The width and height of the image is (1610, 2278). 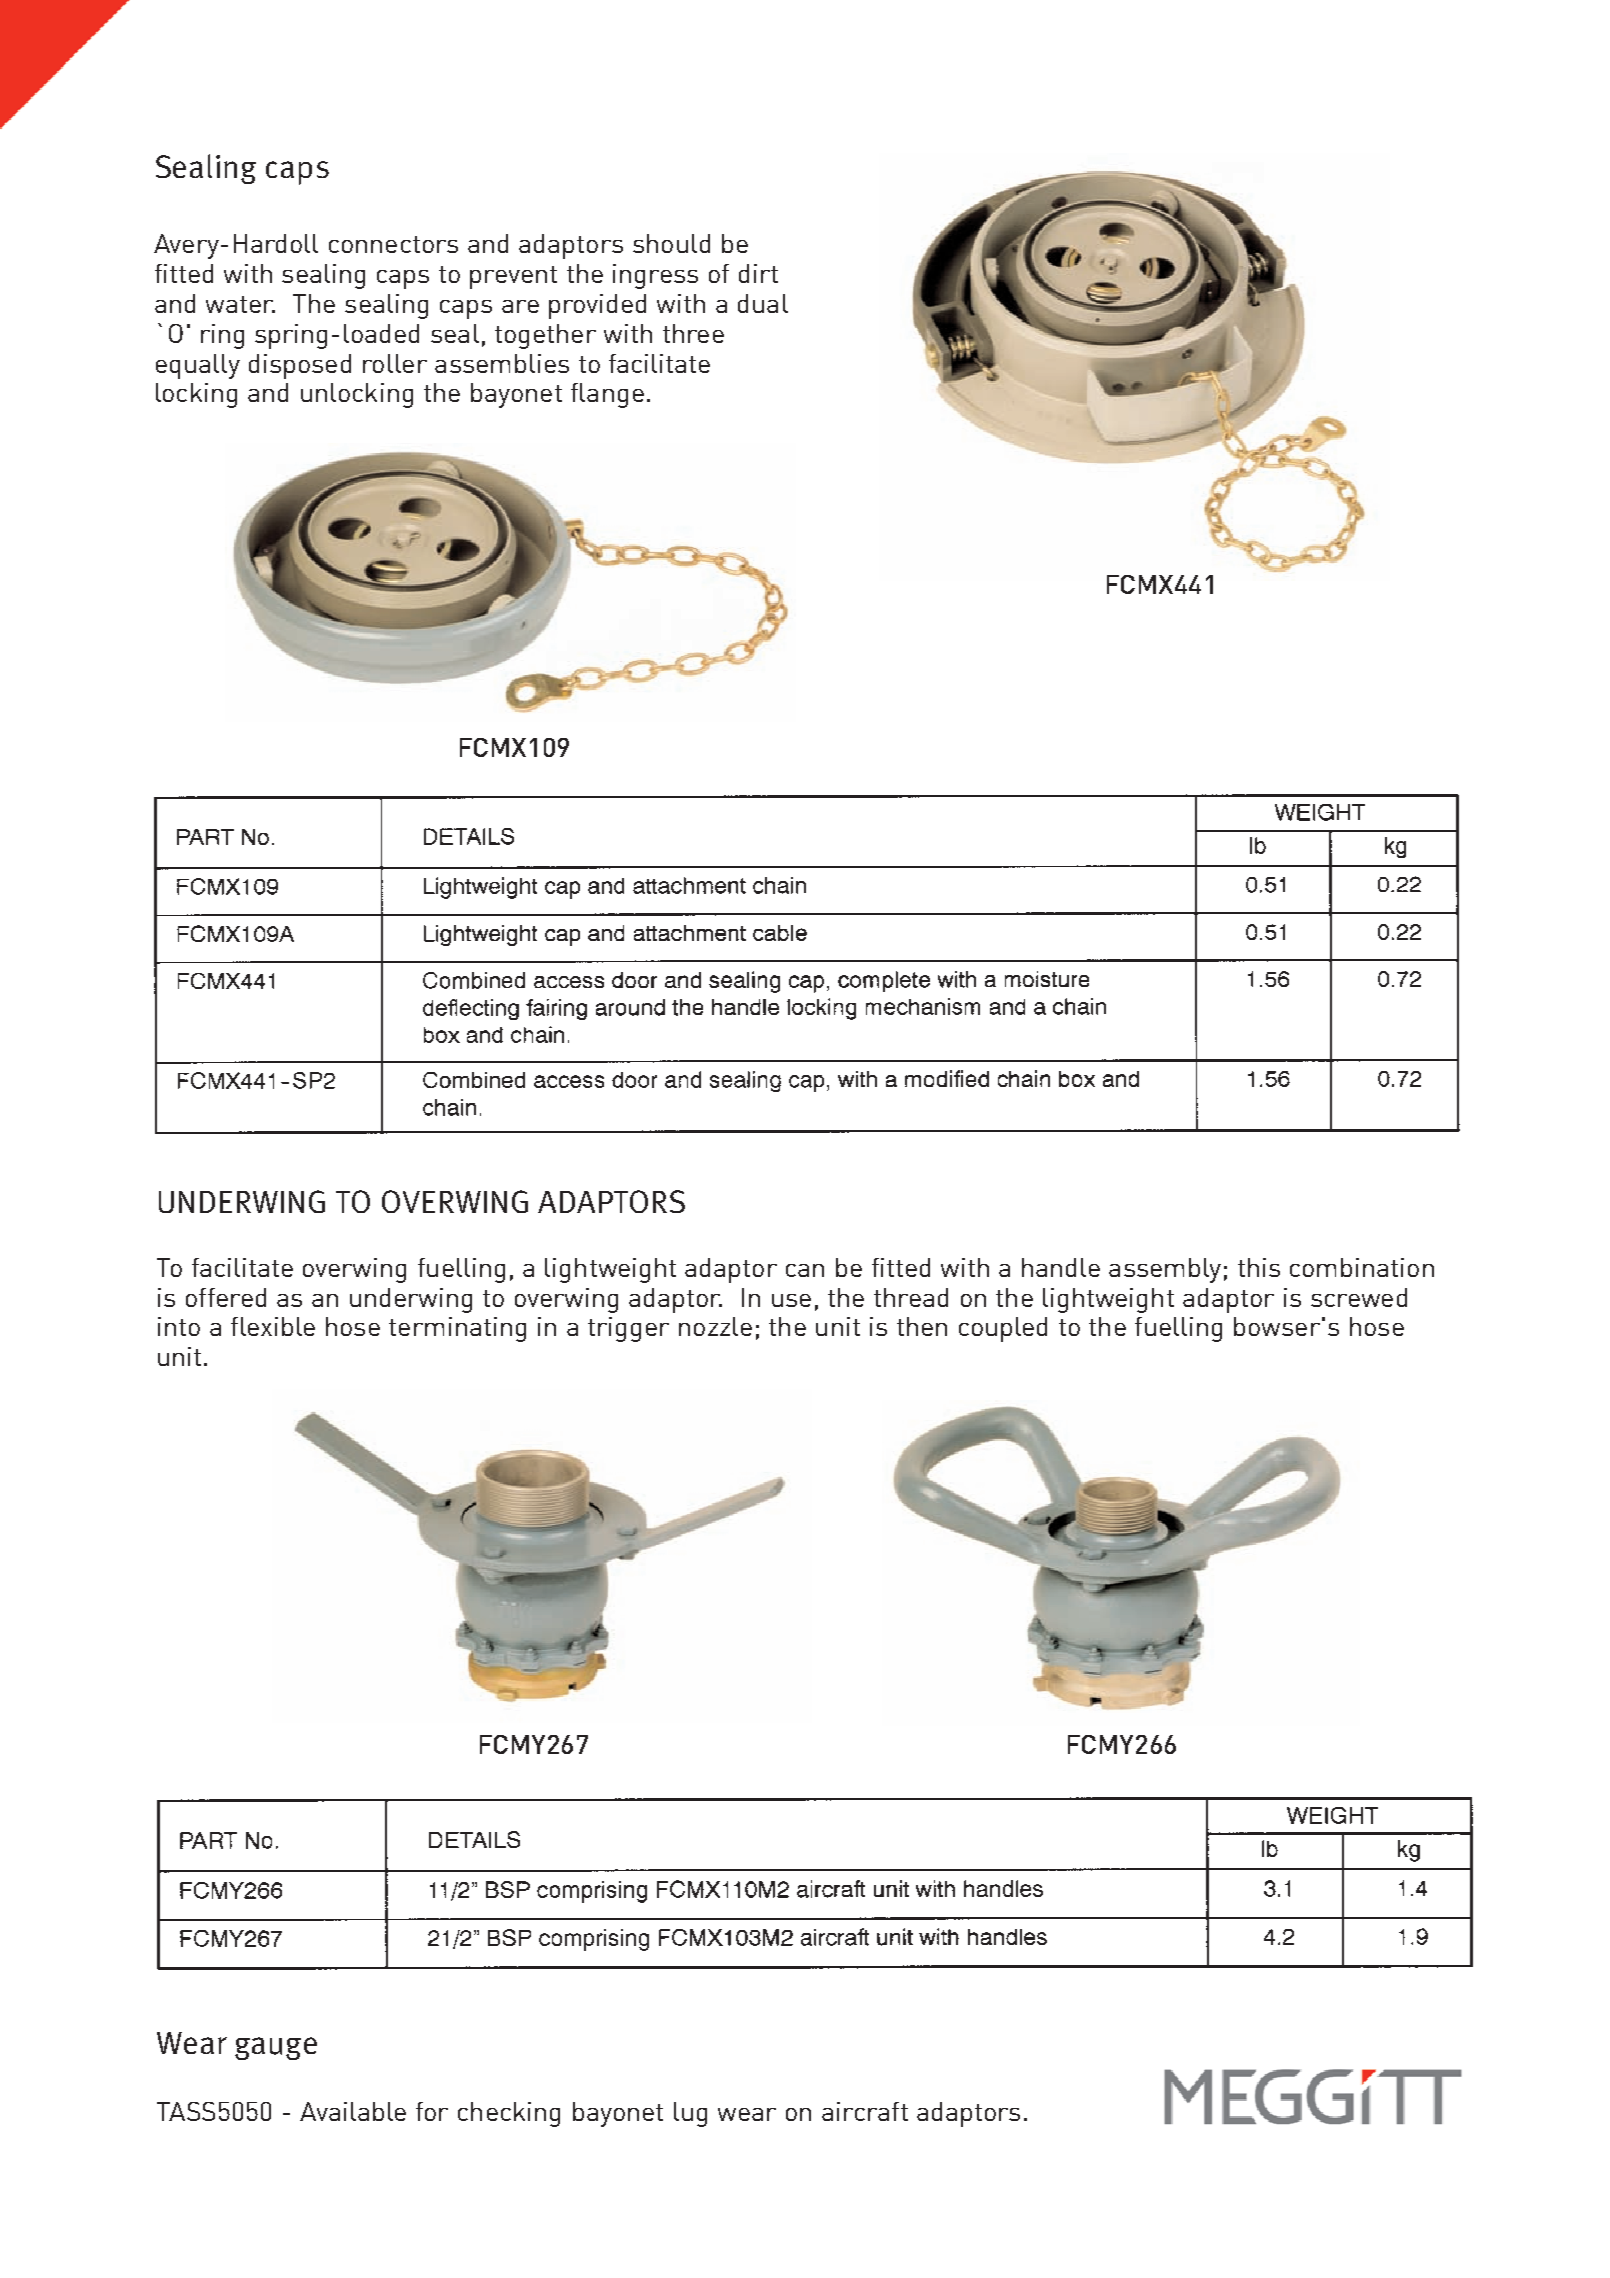 What do you see at coordinates (690, 2114) in the image?
I see `lug` at bounding box center [690, 2114].
